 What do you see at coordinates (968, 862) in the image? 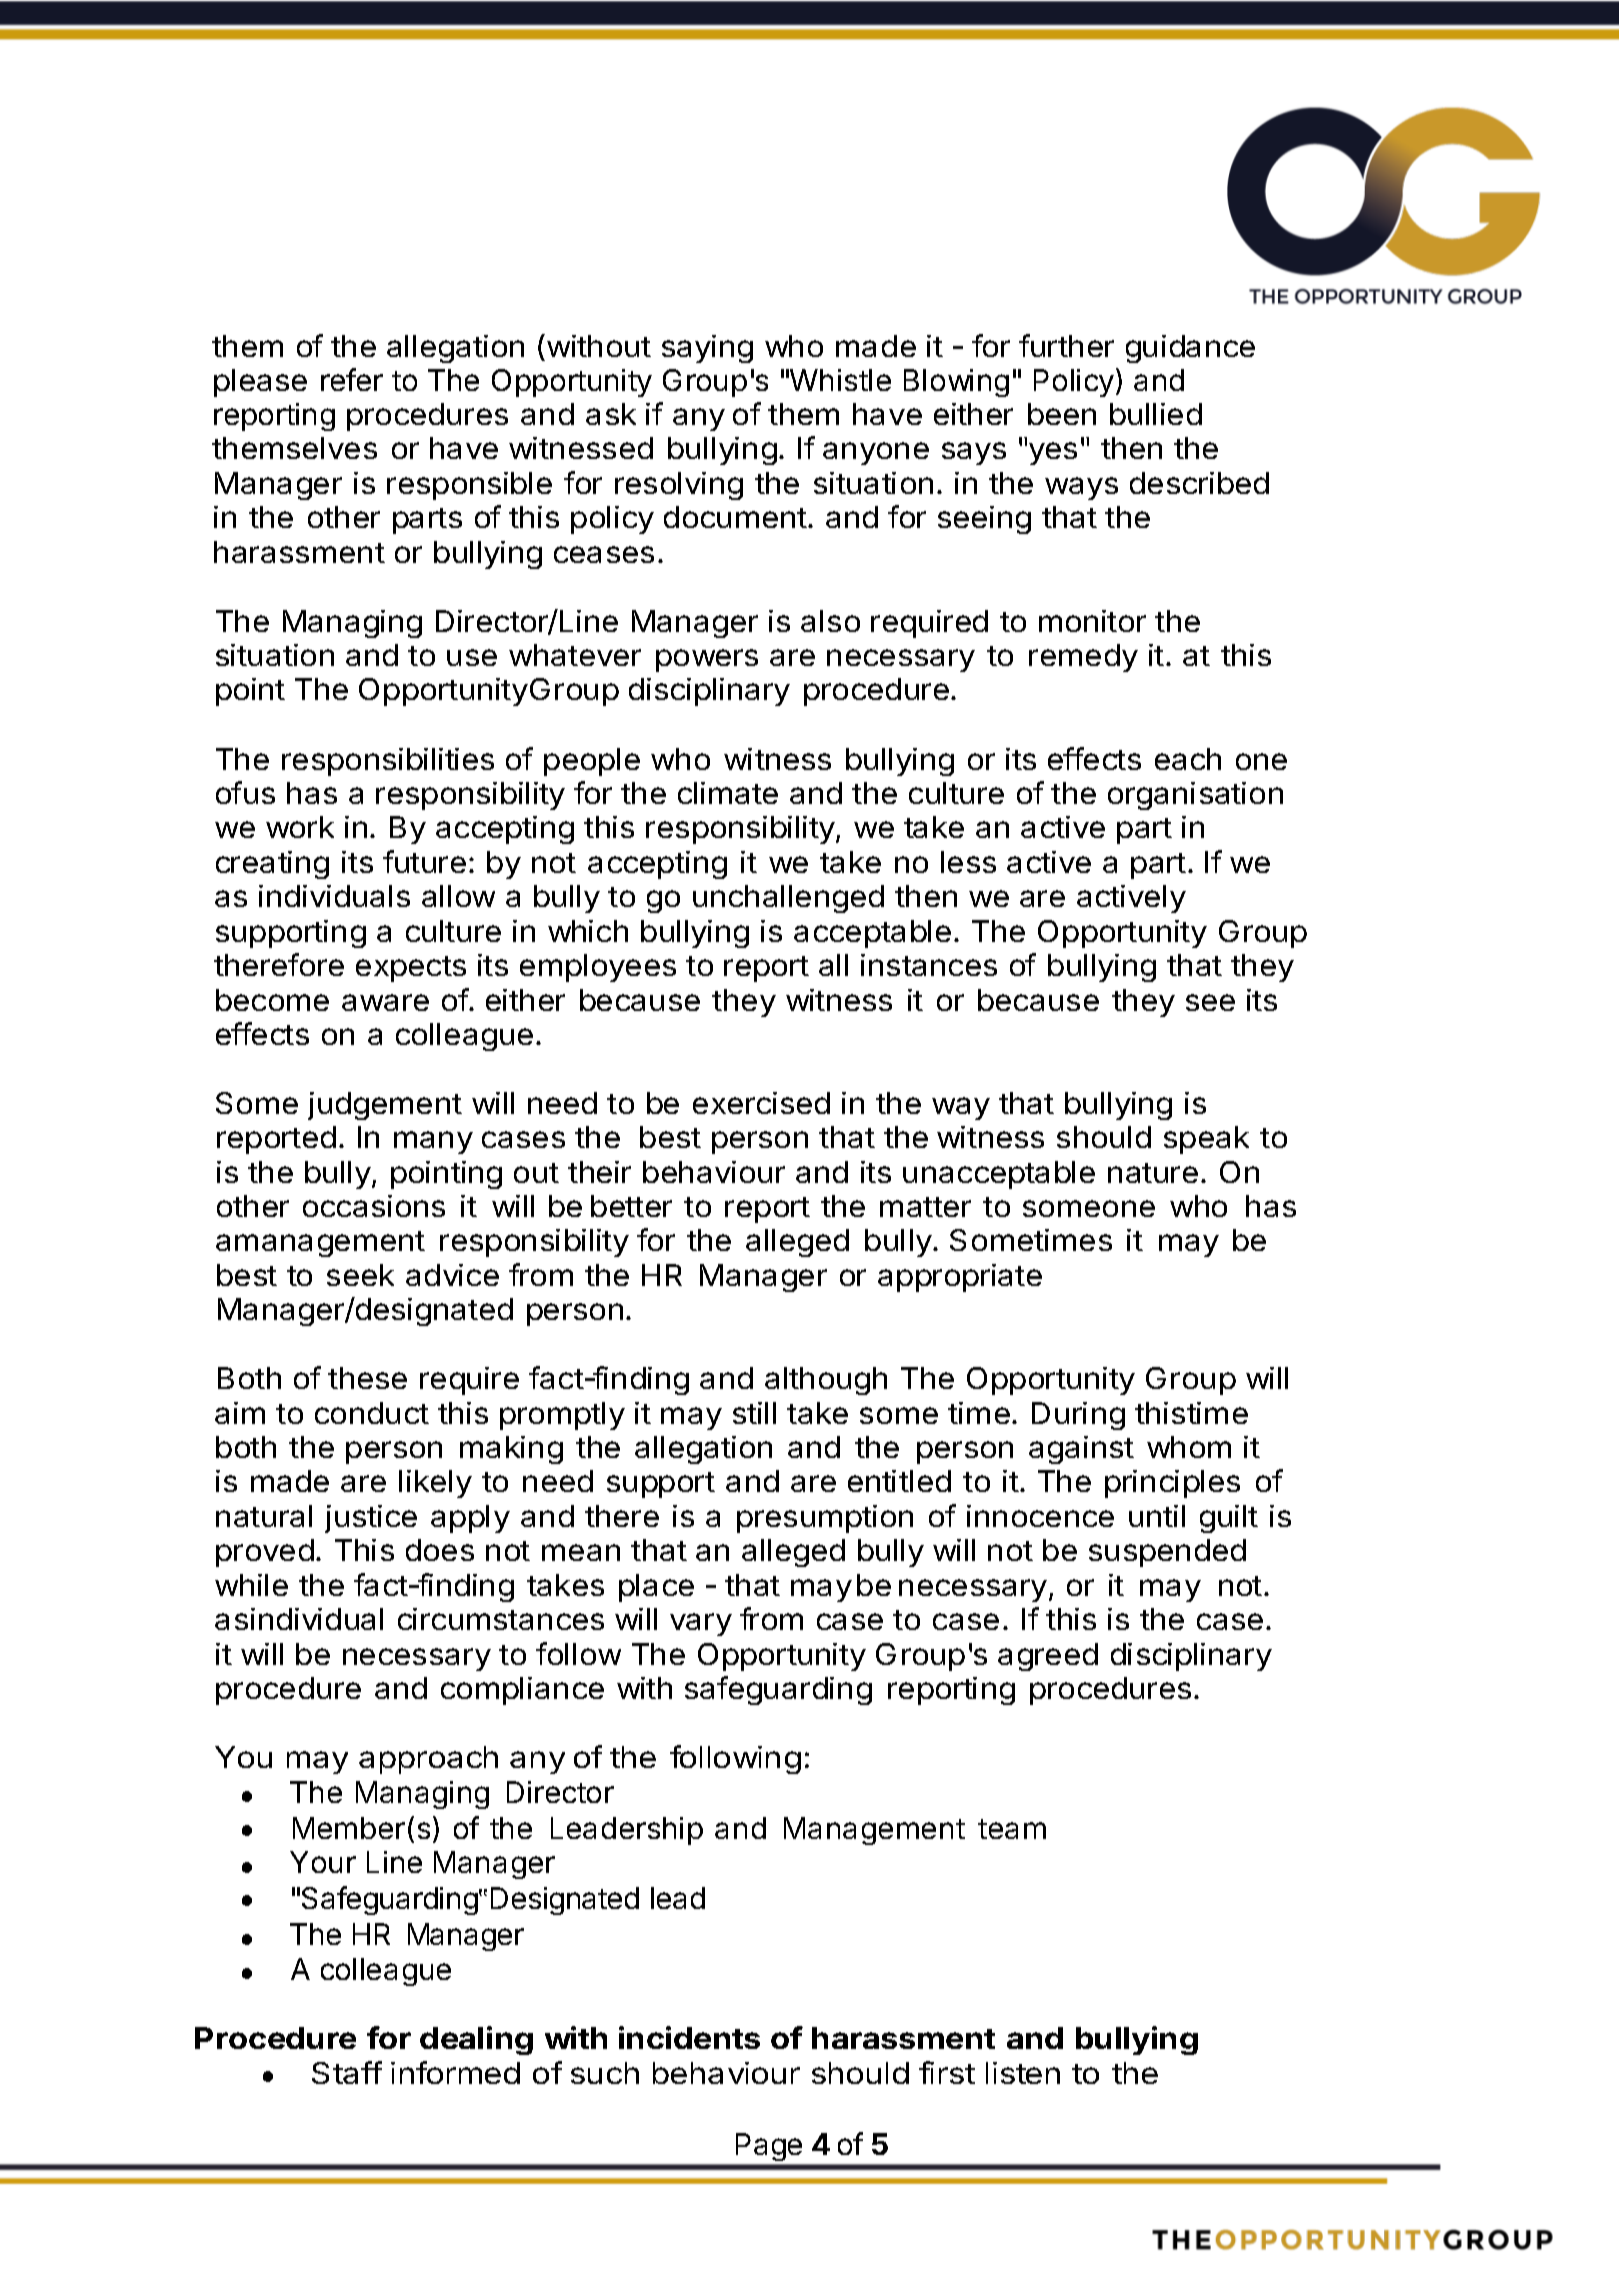
I see `less` at bounding box center [968, 862].
